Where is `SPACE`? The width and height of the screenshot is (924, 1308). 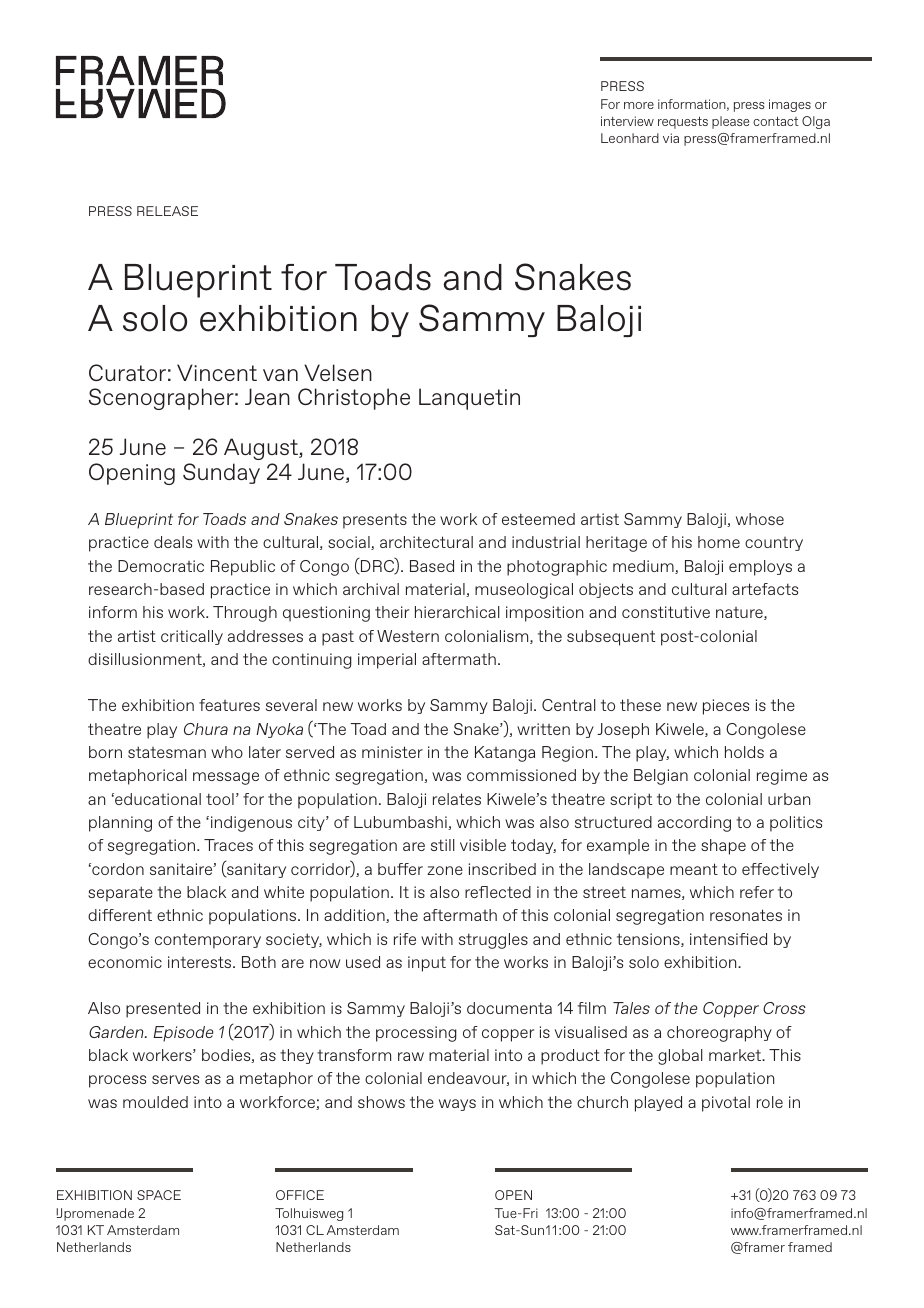
SPACE is located at coordinates (159, 1195).
